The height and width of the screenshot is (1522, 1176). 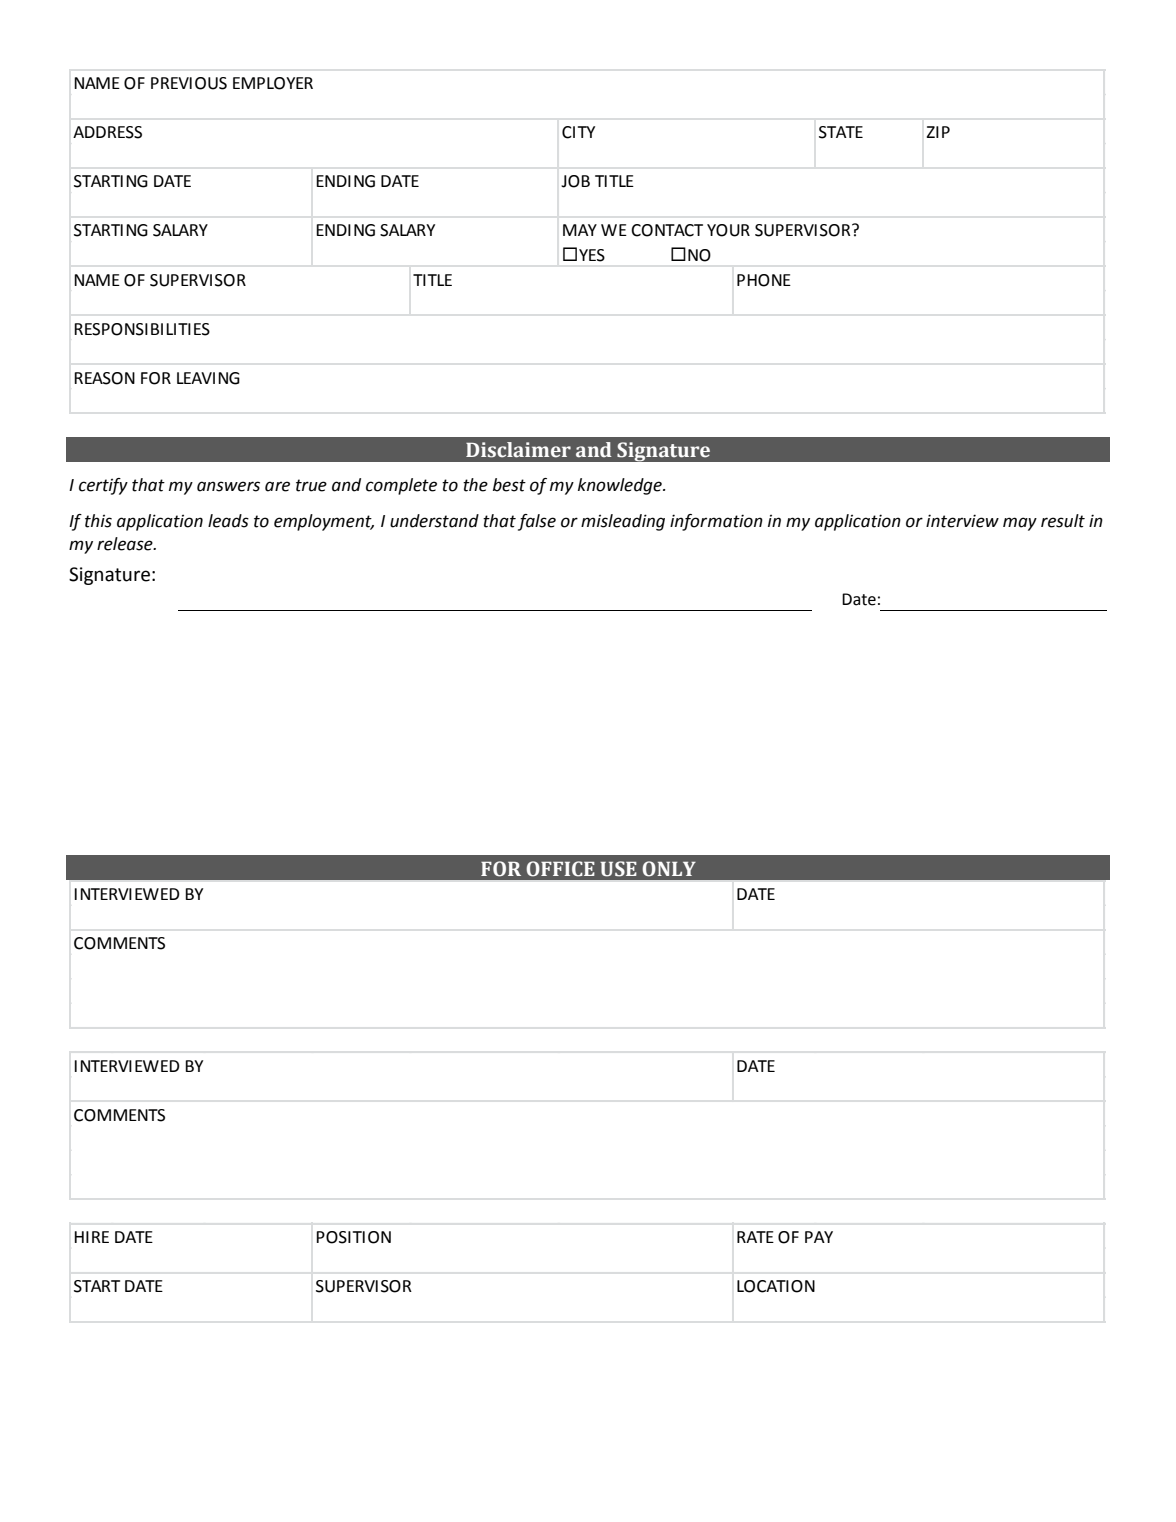 What do you see at coordinates (578, 132) in the screenshot?
I see `CITY` at bounding box center [578, 132].
